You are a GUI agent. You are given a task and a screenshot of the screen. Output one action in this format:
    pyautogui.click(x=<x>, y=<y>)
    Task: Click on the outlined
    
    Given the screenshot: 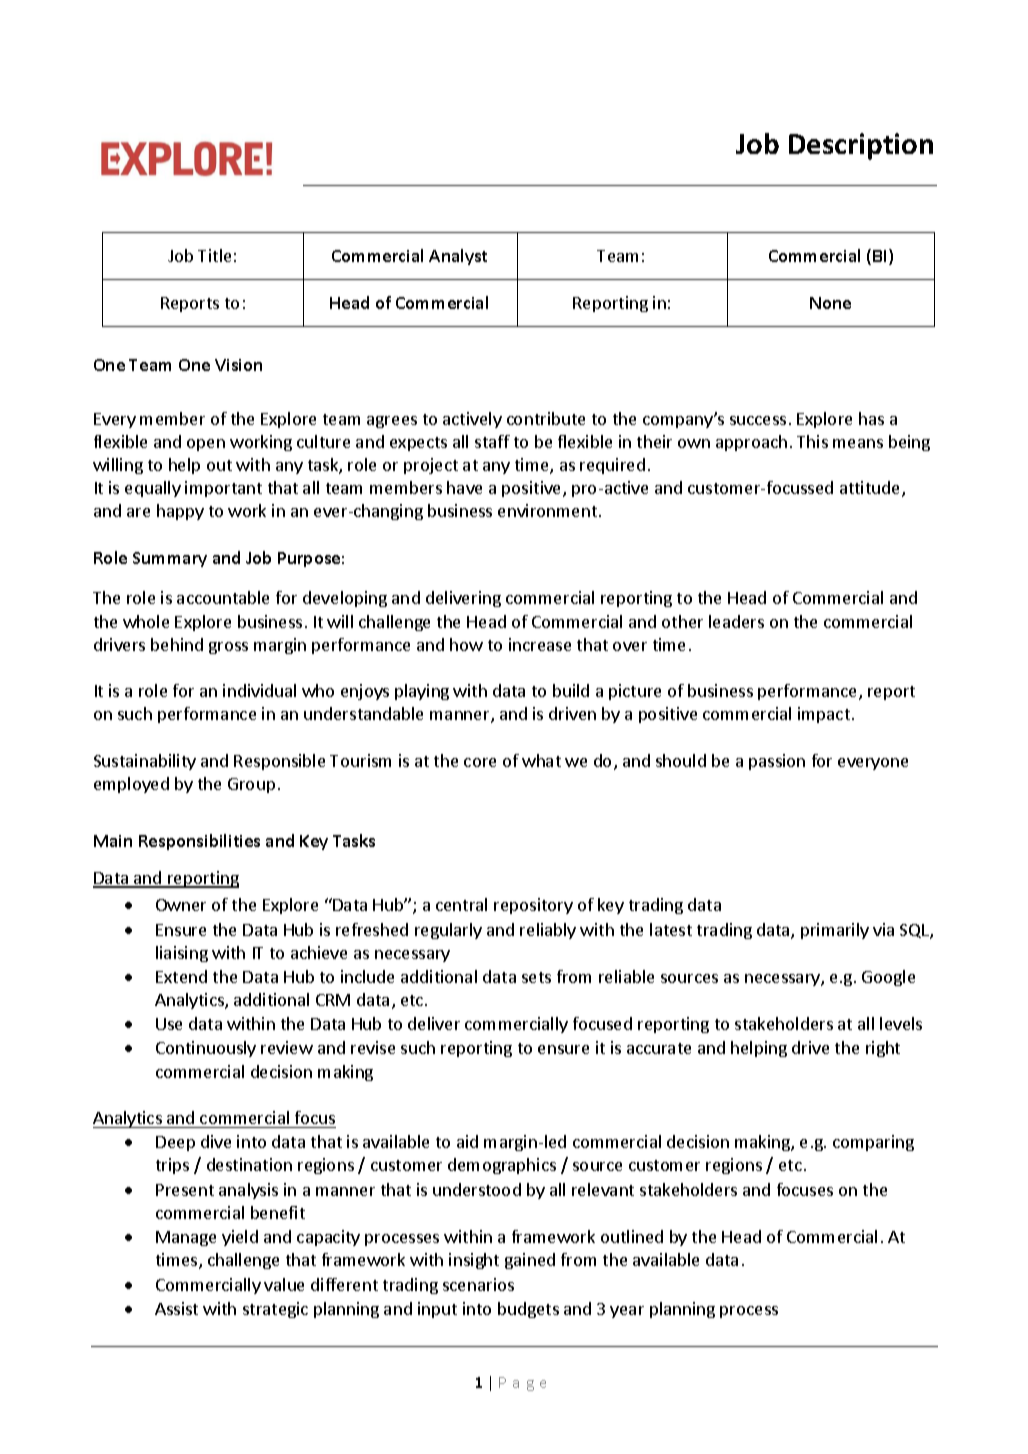 What is the action you would take?
    pyautogui.click(x=632, y=1236)
